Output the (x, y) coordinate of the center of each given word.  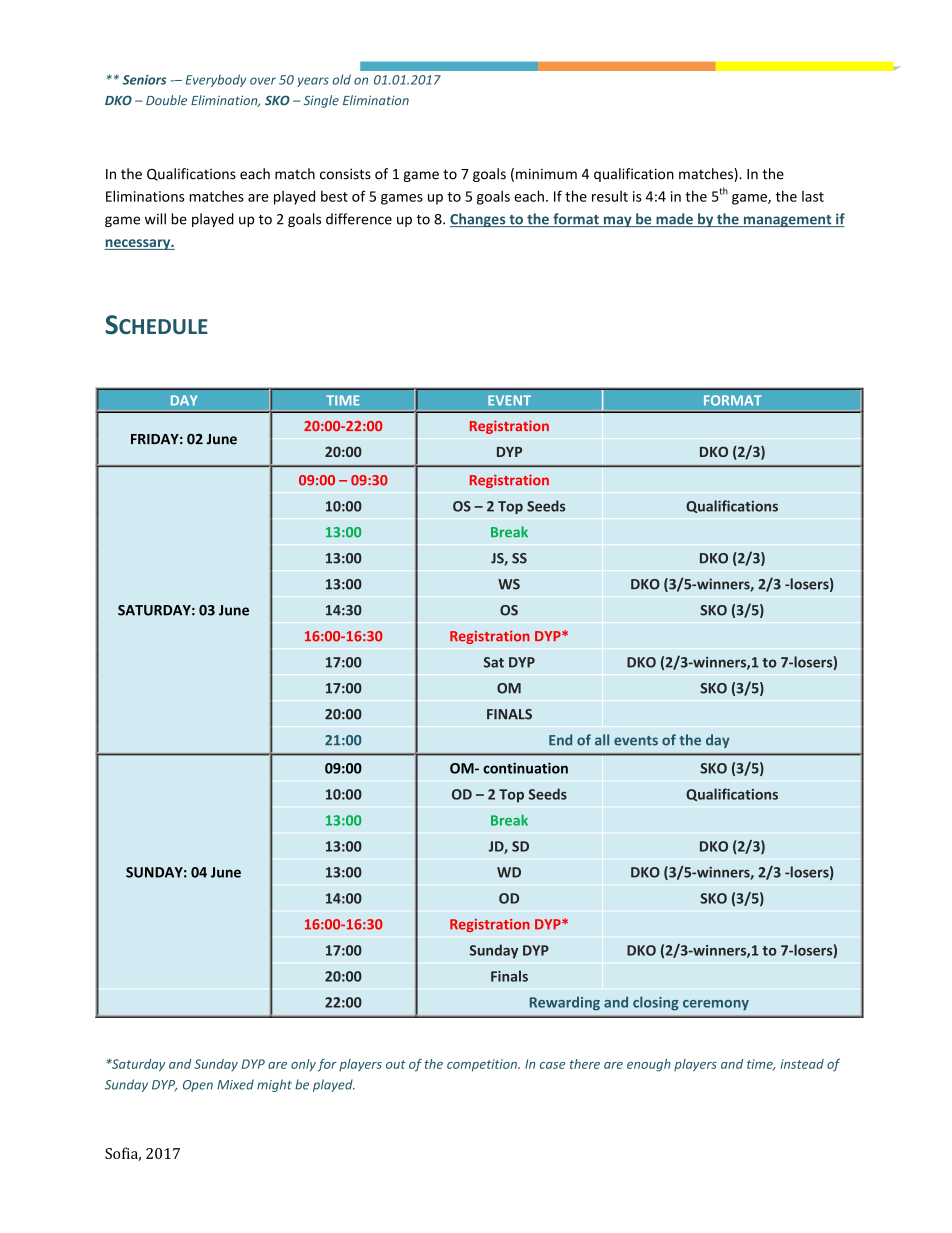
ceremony (716, 1005)
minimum (546, 174)
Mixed (235, 1084)
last (813, 196)
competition (483, 1065)
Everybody (216, 80)
